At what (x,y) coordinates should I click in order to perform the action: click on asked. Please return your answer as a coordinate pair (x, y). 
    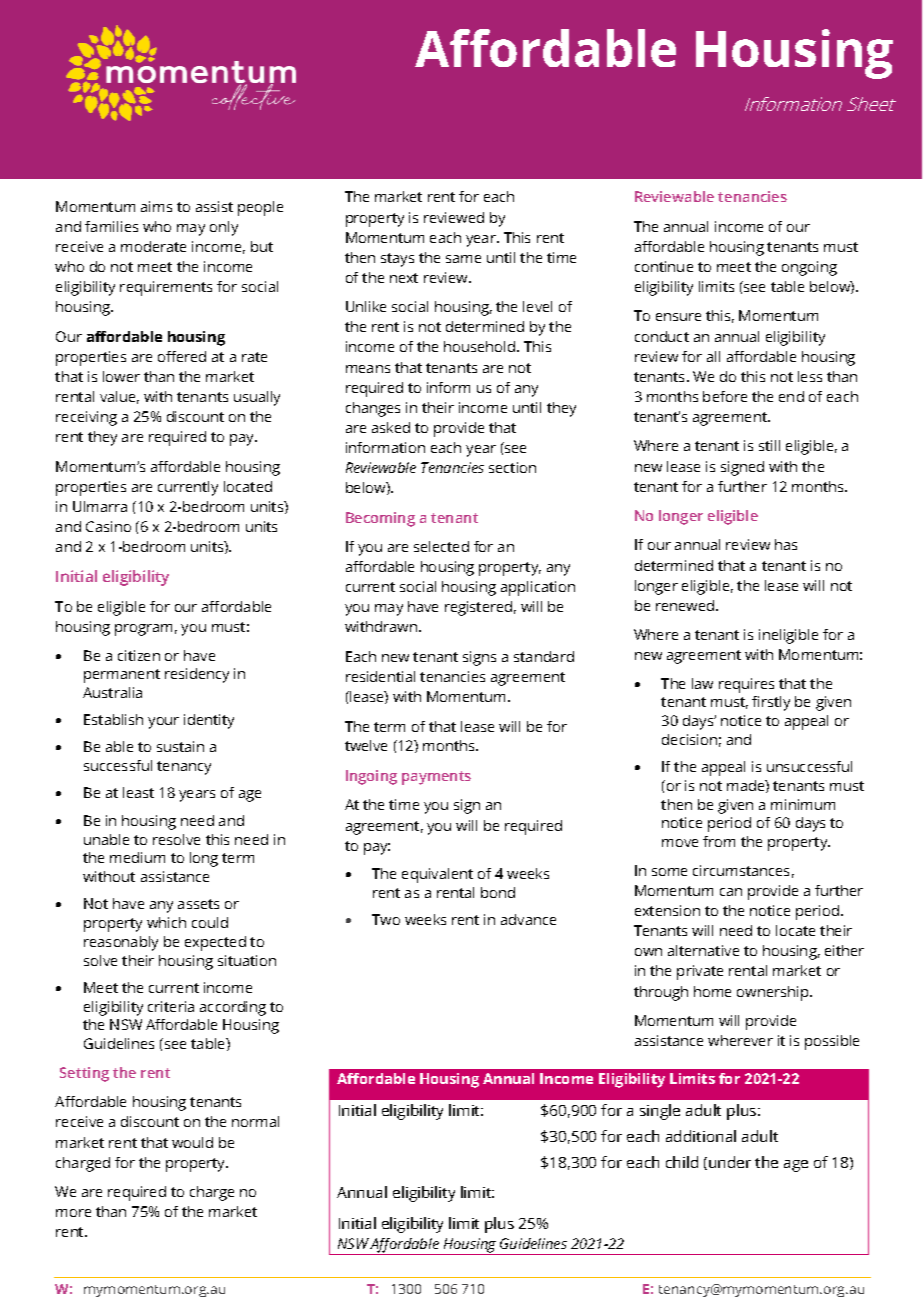
    Looking at the image, I should click on (391, 427).
